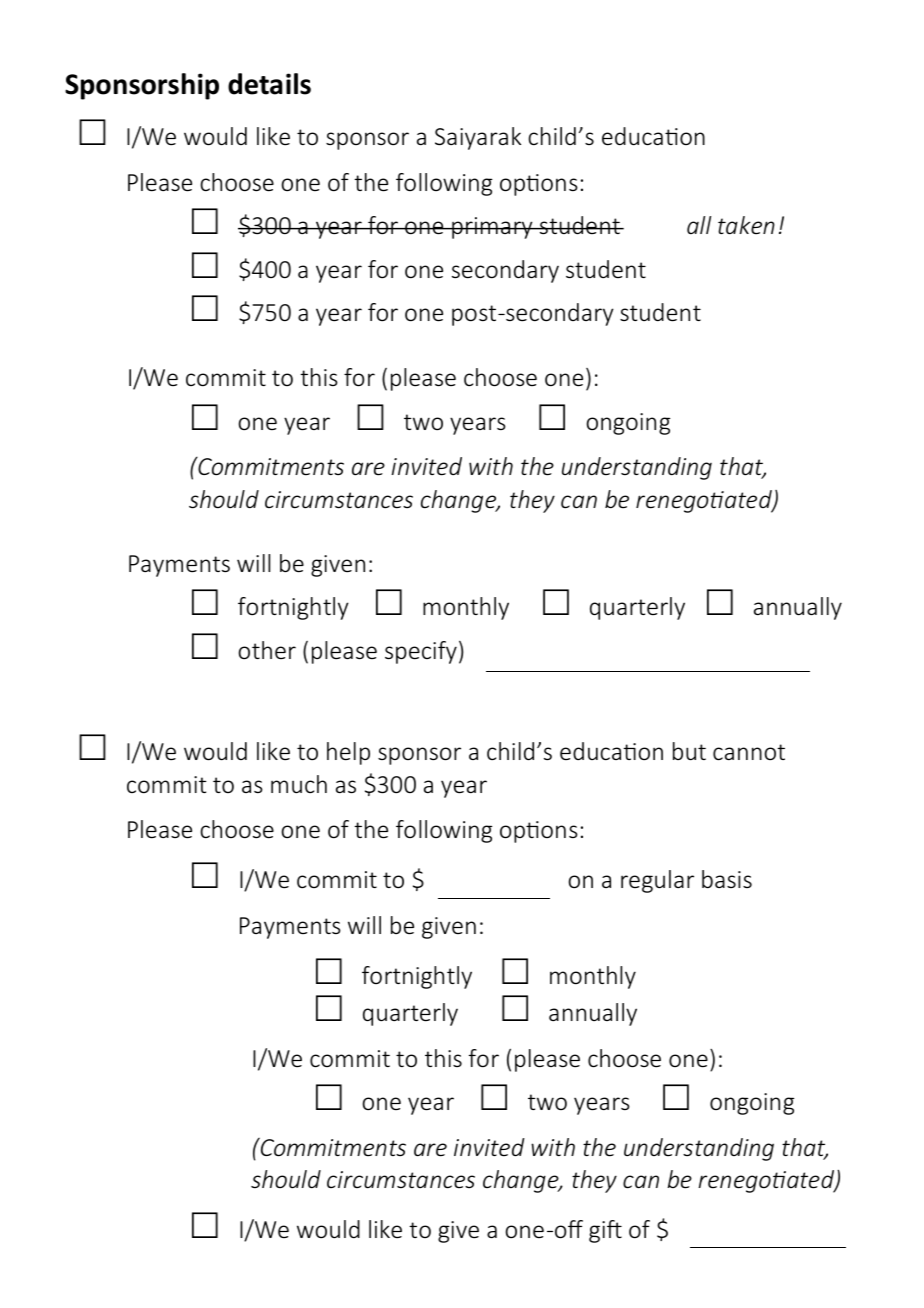  What do you see at coordinates (749, 752) in the page?
I see `cannot` at bounding box center [749, 752].
